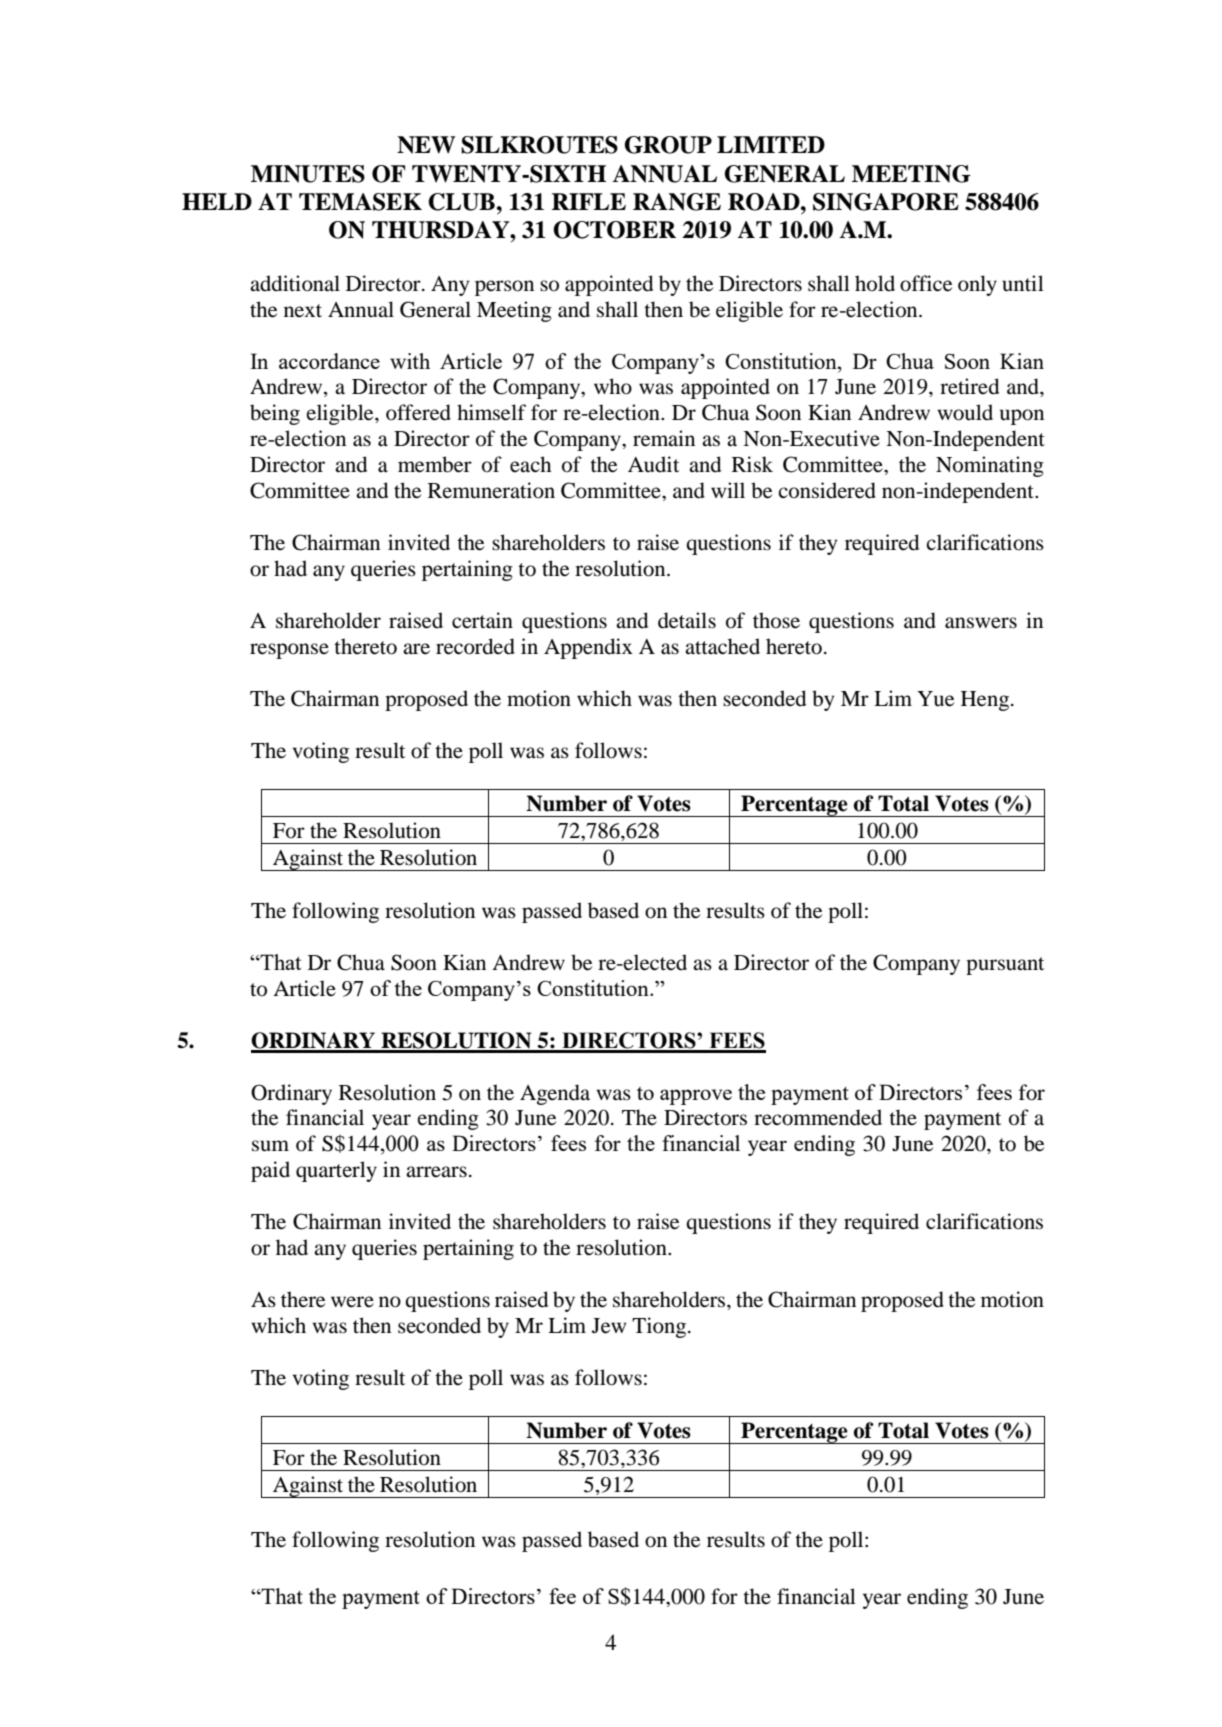  What do you see at coordinates (275, 414) in the image?
I see `being` at bounding box center [275, 414].
